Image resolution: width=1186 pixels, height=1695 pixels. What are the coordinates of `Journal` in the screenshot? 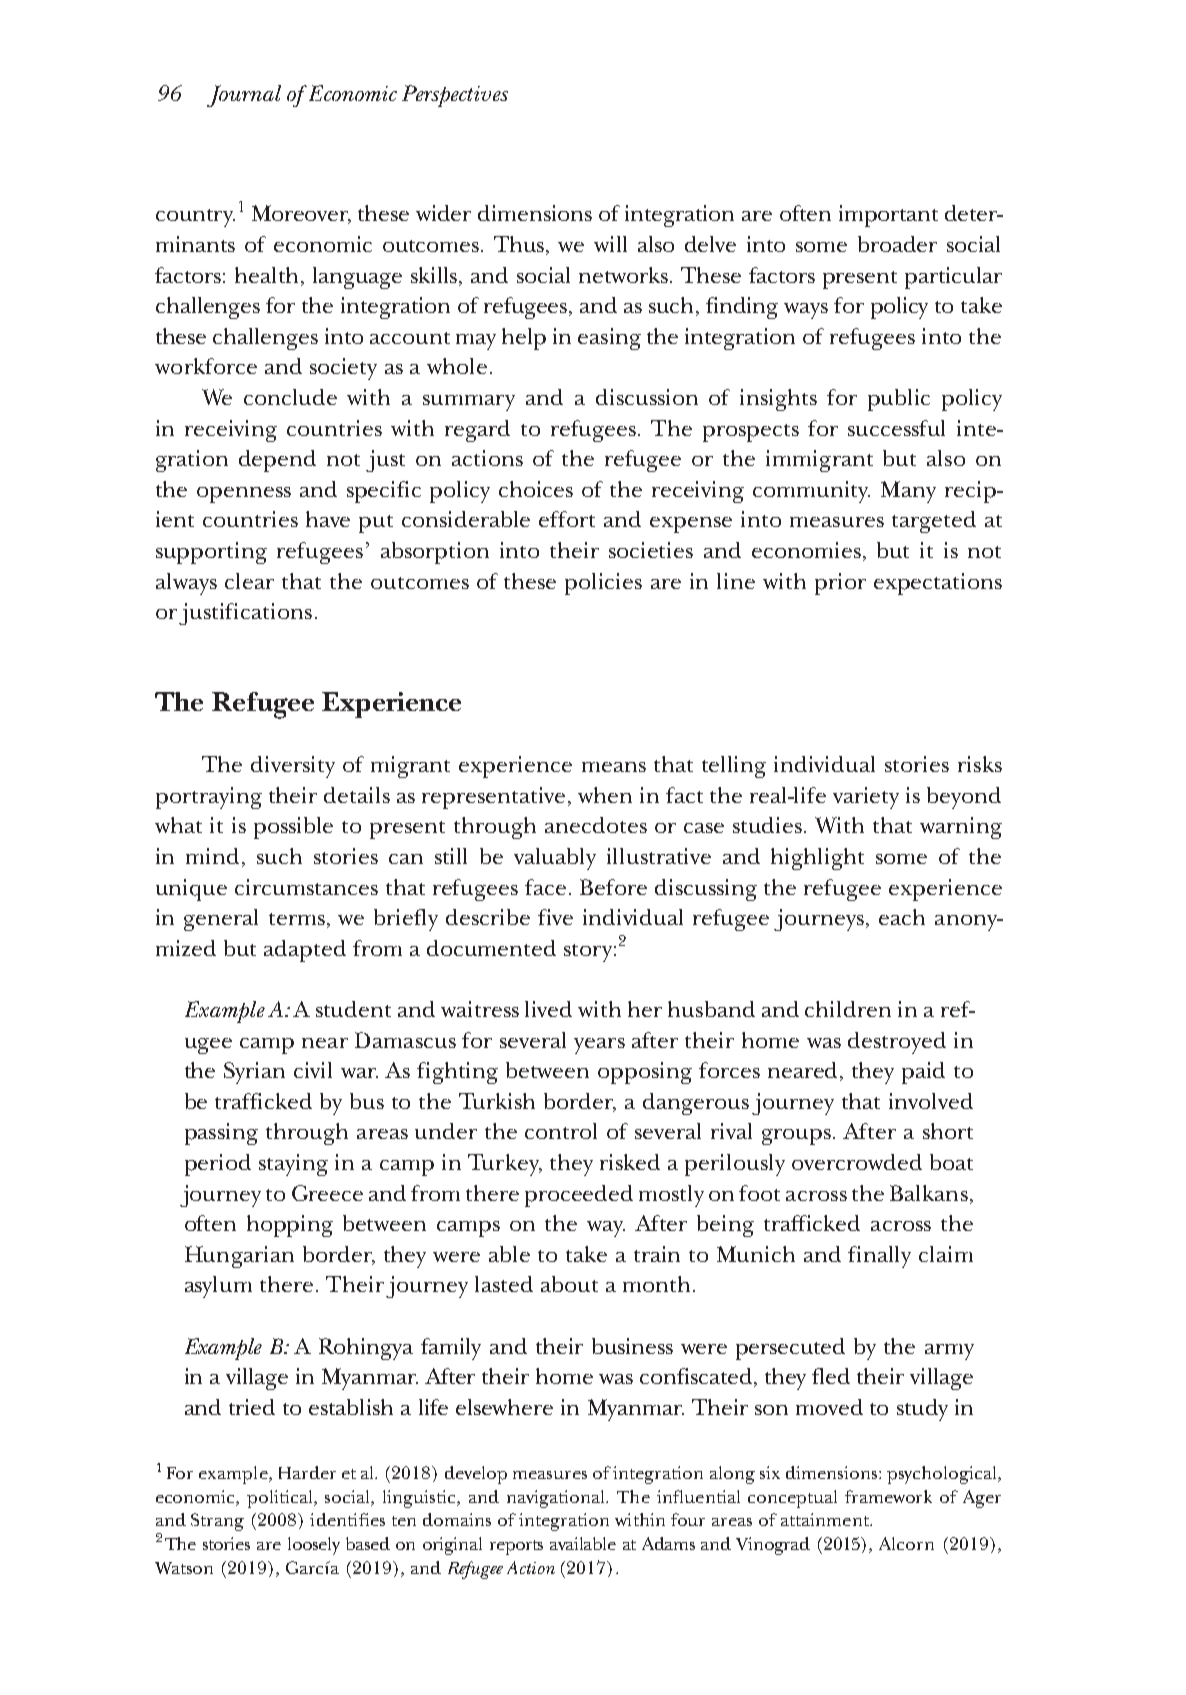 It's located at (244, 96).
